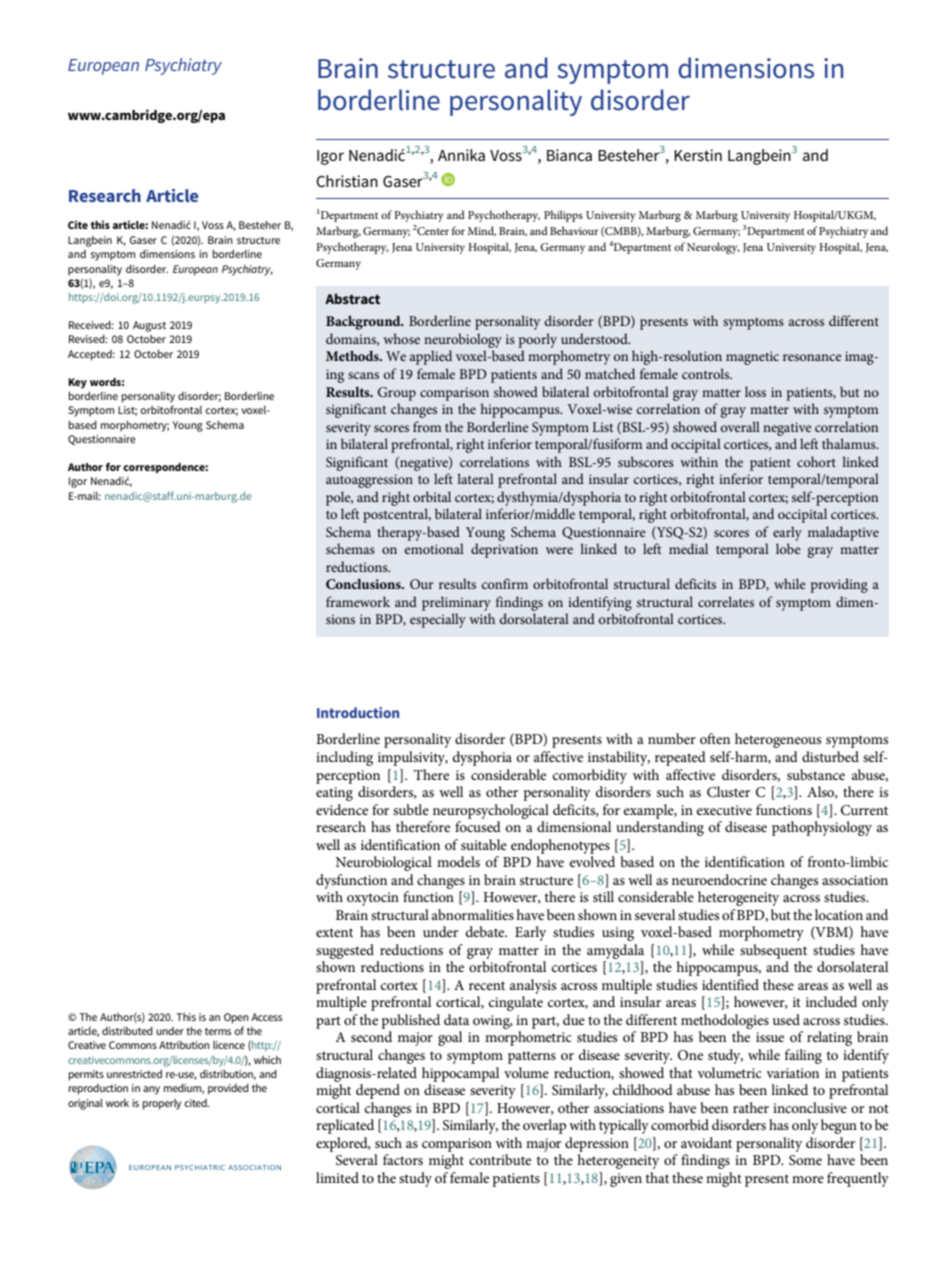  Describe the element at coordinates (461, 155) in the image. I see `Annika` at that location.
